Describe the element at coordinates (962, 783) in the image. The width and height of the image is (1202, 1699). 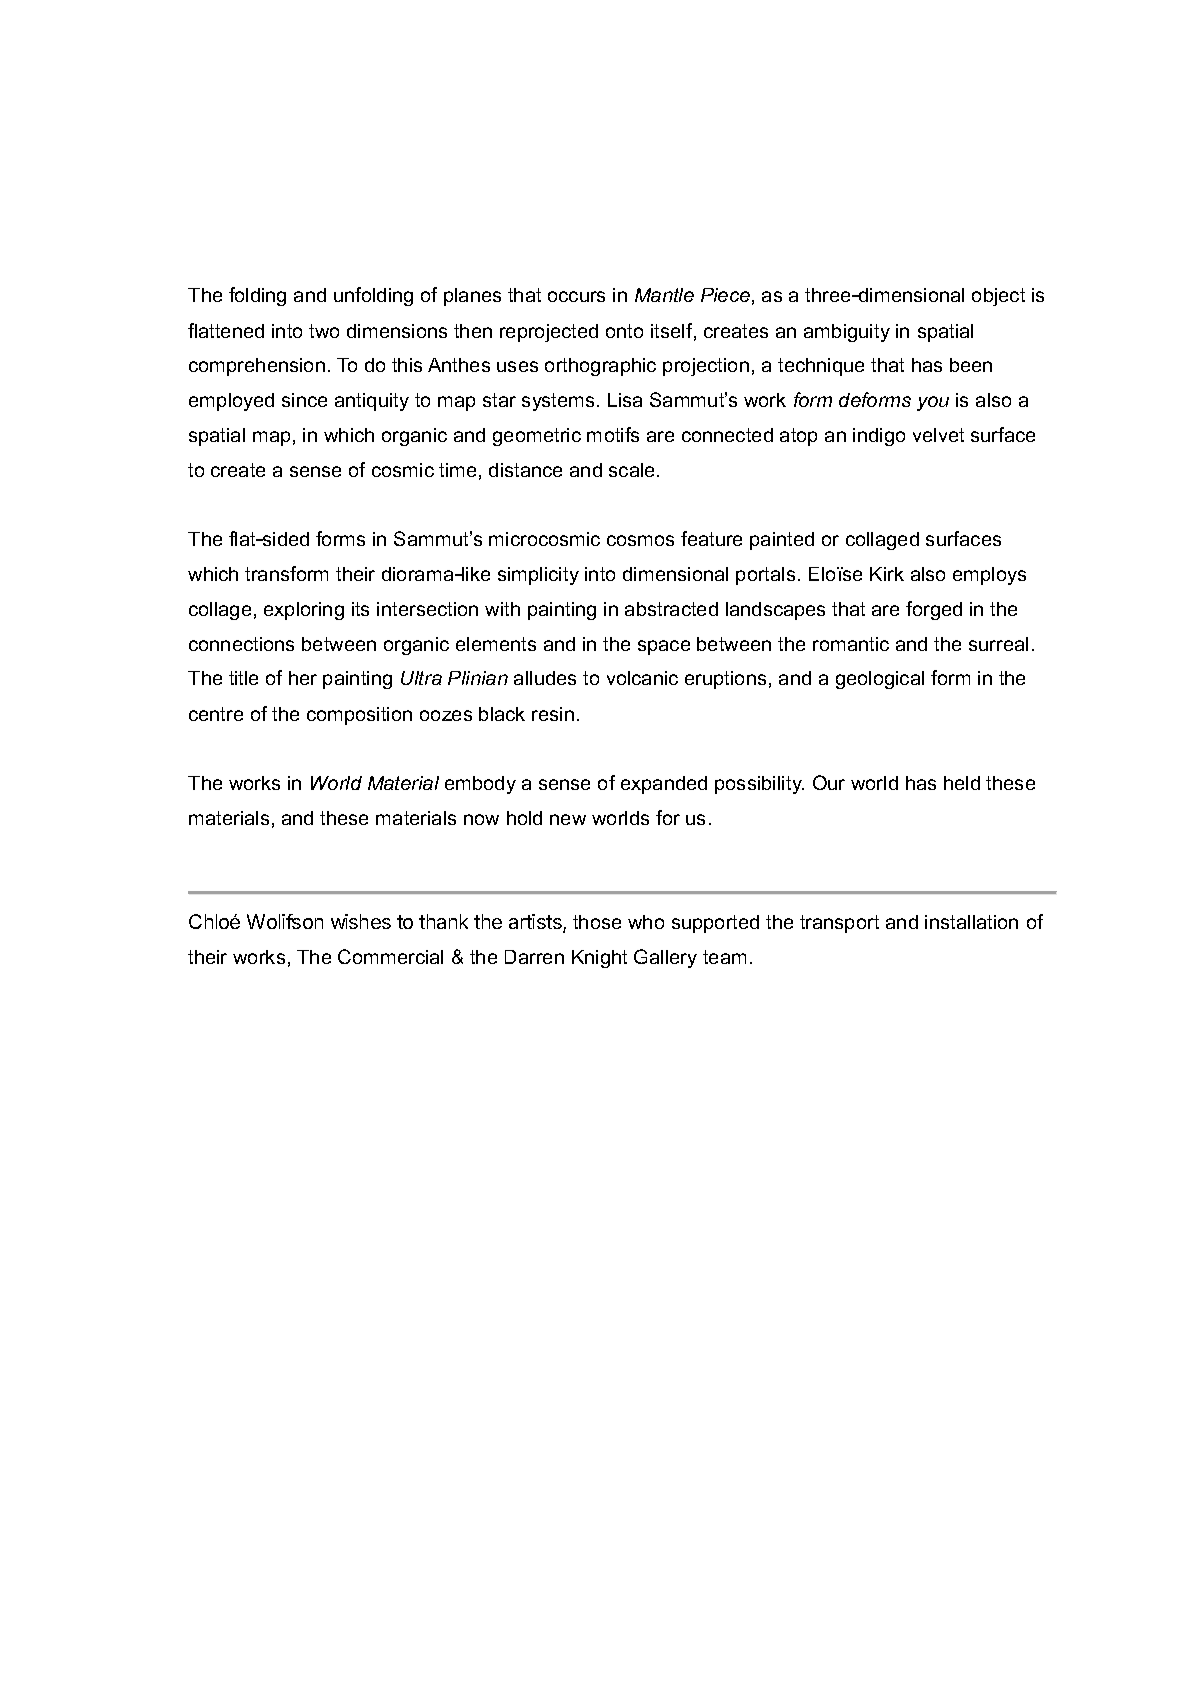
I see `held` at that location.
